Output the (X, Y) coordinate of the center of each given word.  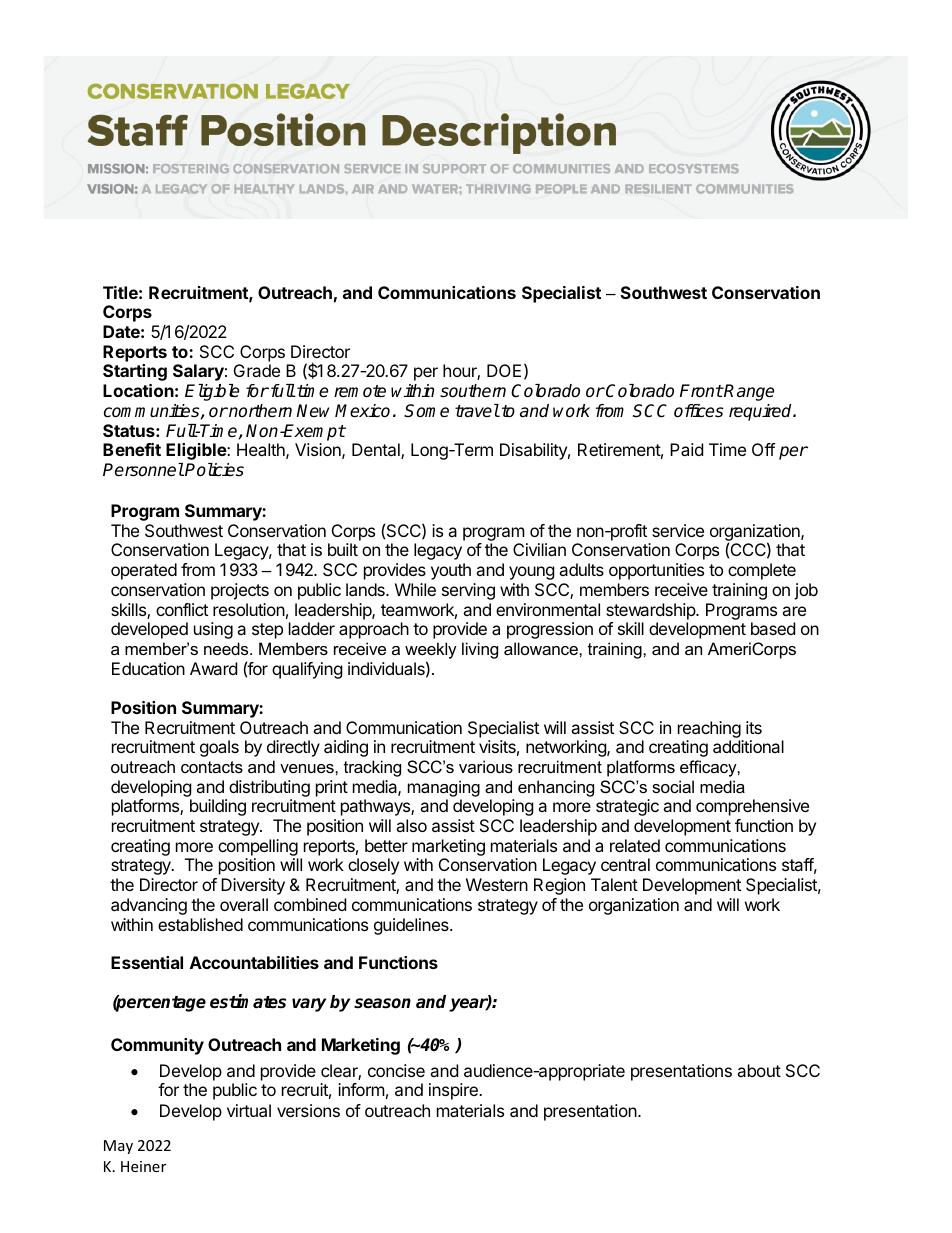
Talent (614, 884)
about (759, 1070)
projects (240, 591)
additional (748, 746)
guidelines (412, 926)
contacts (212, 767)
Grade (257, 370)
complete (762, 571)
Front (701, 391)
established (200, 924)
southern (473, 391)
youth (451, 571)
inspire (454, 1091)
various (486, 766)
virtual (249, 1110)
